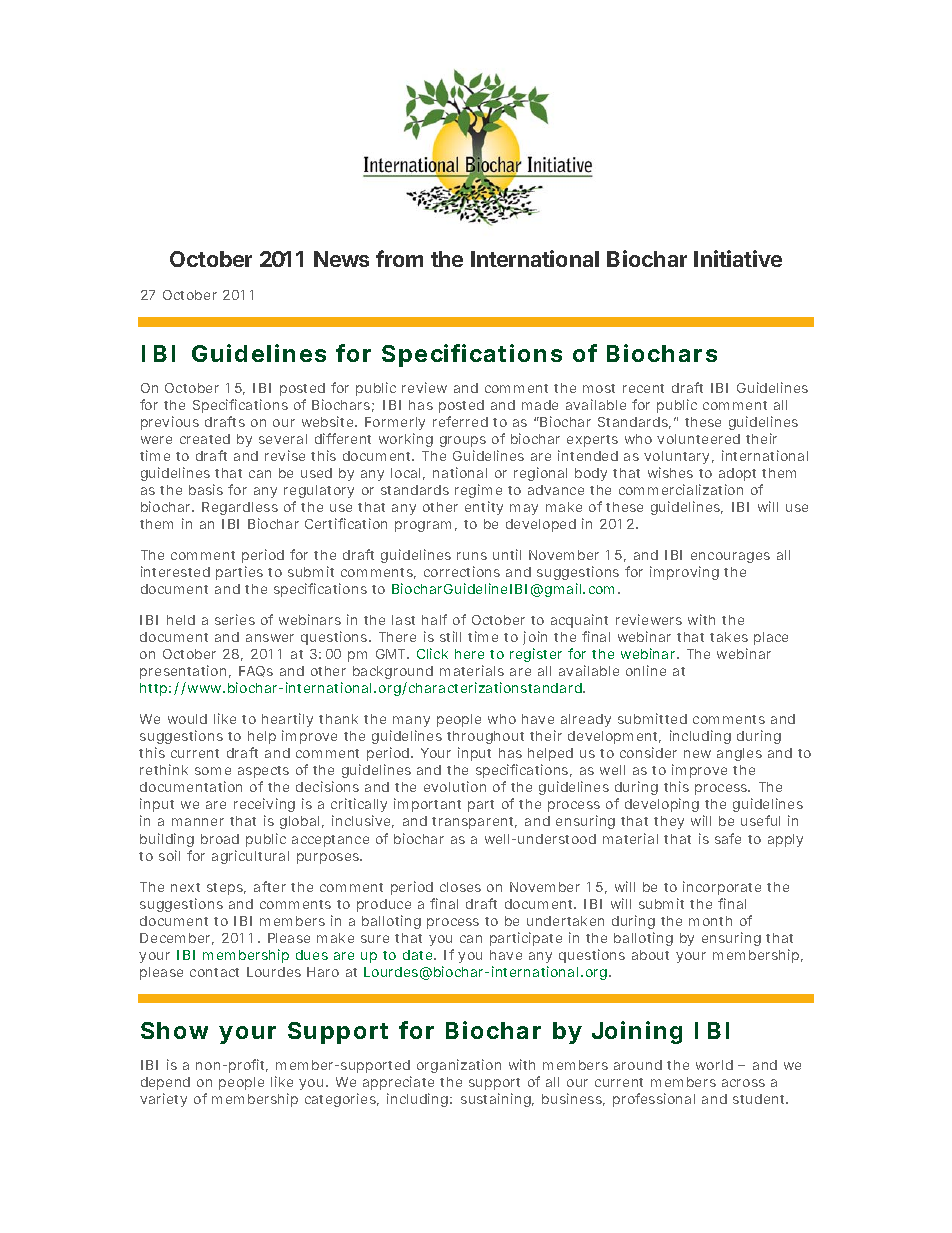 The image size is (952, 1233). What do you see at coordinates (743, 1083) in the image?
I see `across` at bounding box center [743, 1083].
